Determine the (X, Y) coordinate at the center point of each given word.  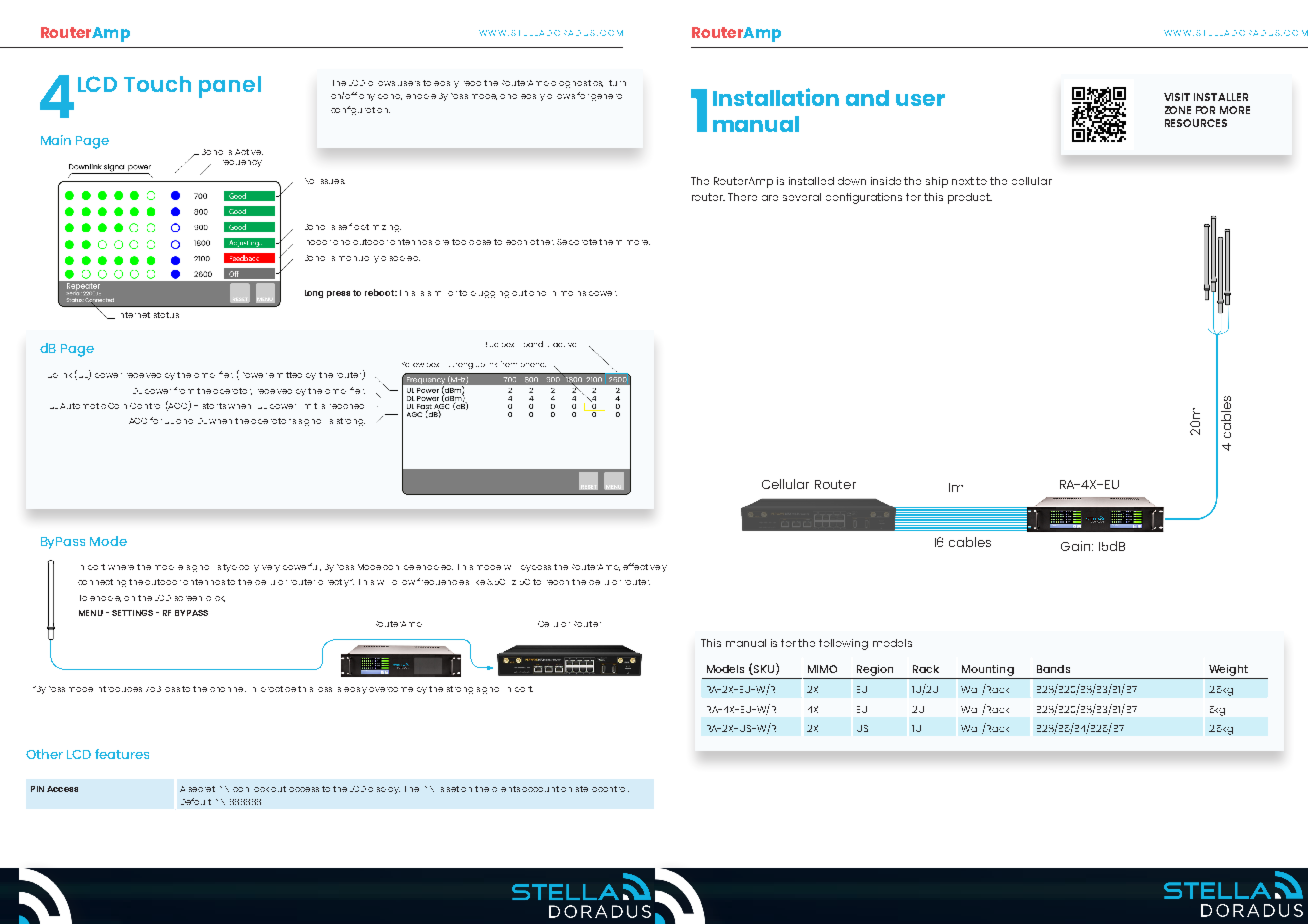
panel (230, 87)
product (970, 198)
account (540, 789)
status (166, 315)
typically (241, 568)
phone (533, 365)
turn (617, 83)
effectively (645, 567)
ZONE (1178, 110)
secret (202, 789)
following (843, 644)
